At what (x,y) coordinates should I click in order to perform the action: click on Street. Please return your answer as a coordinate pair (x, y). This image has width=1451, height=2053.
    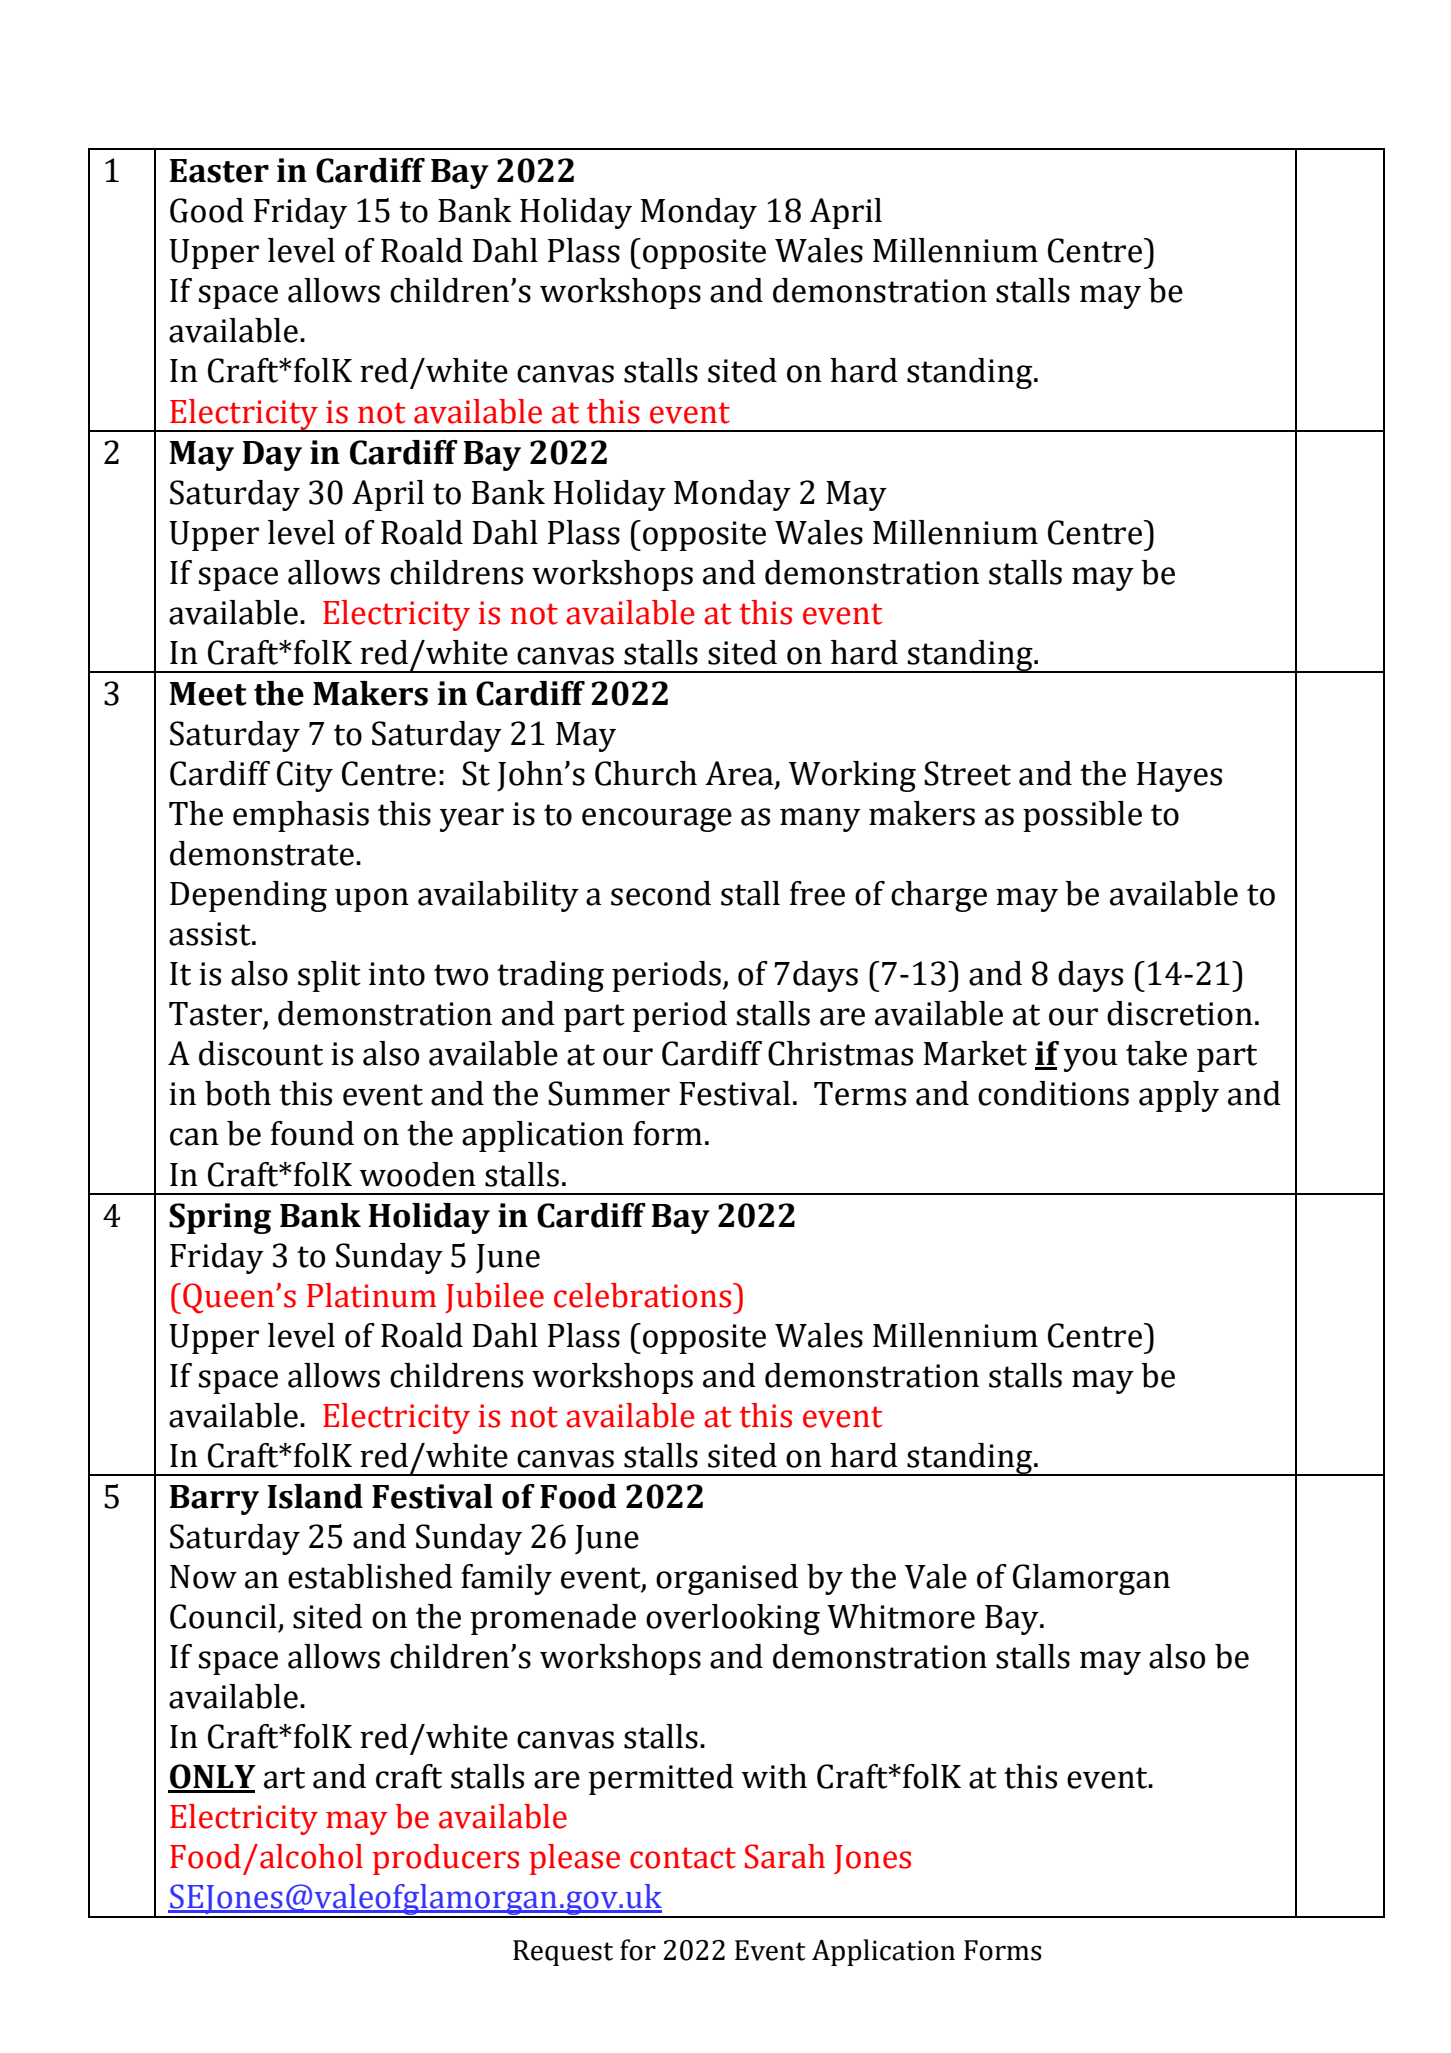
    Looking at the image, I should click on (967, 773).
